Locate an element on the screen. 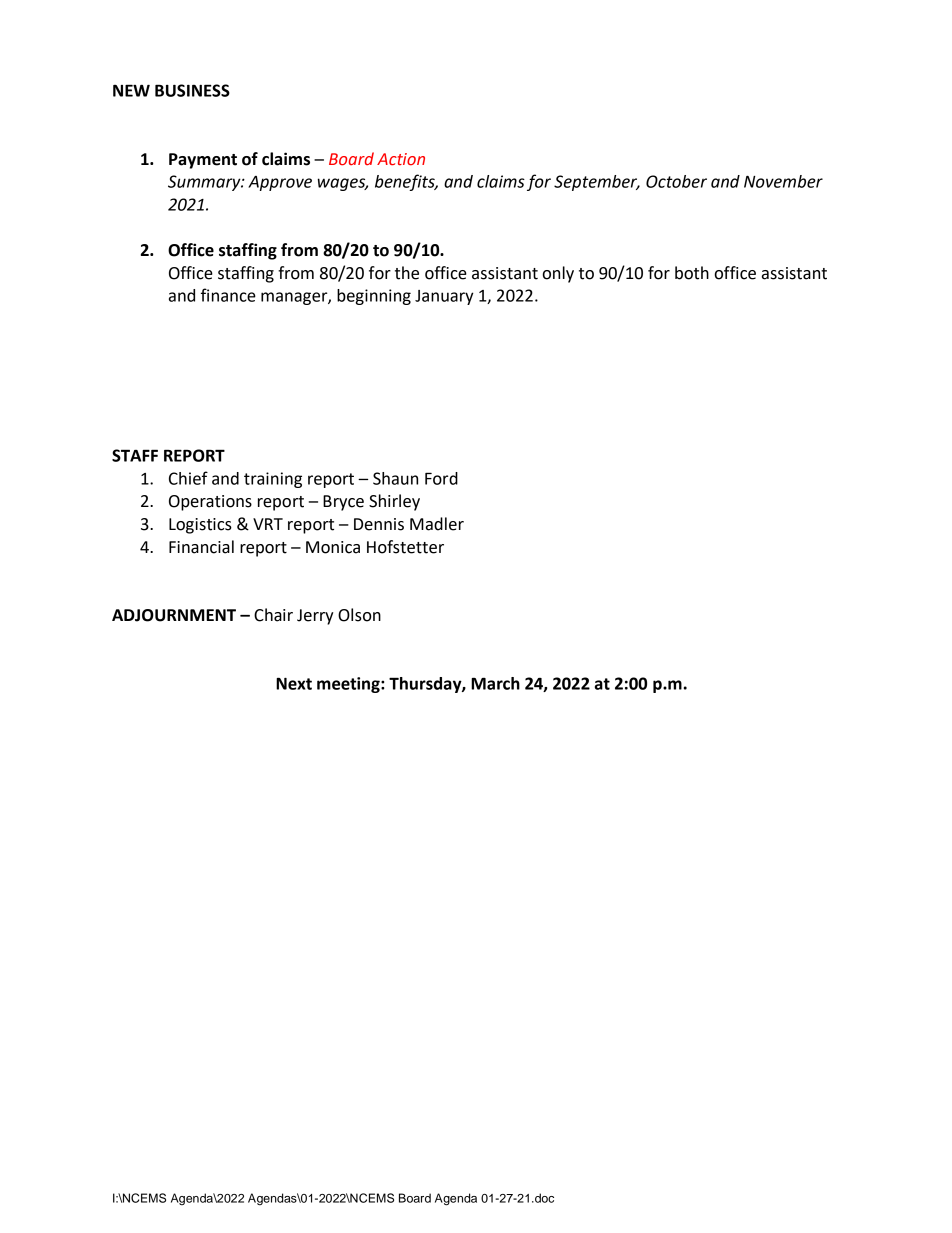 The height and width of the screenshot is (1233, 952). Action is located at coordinates (401, 159).
